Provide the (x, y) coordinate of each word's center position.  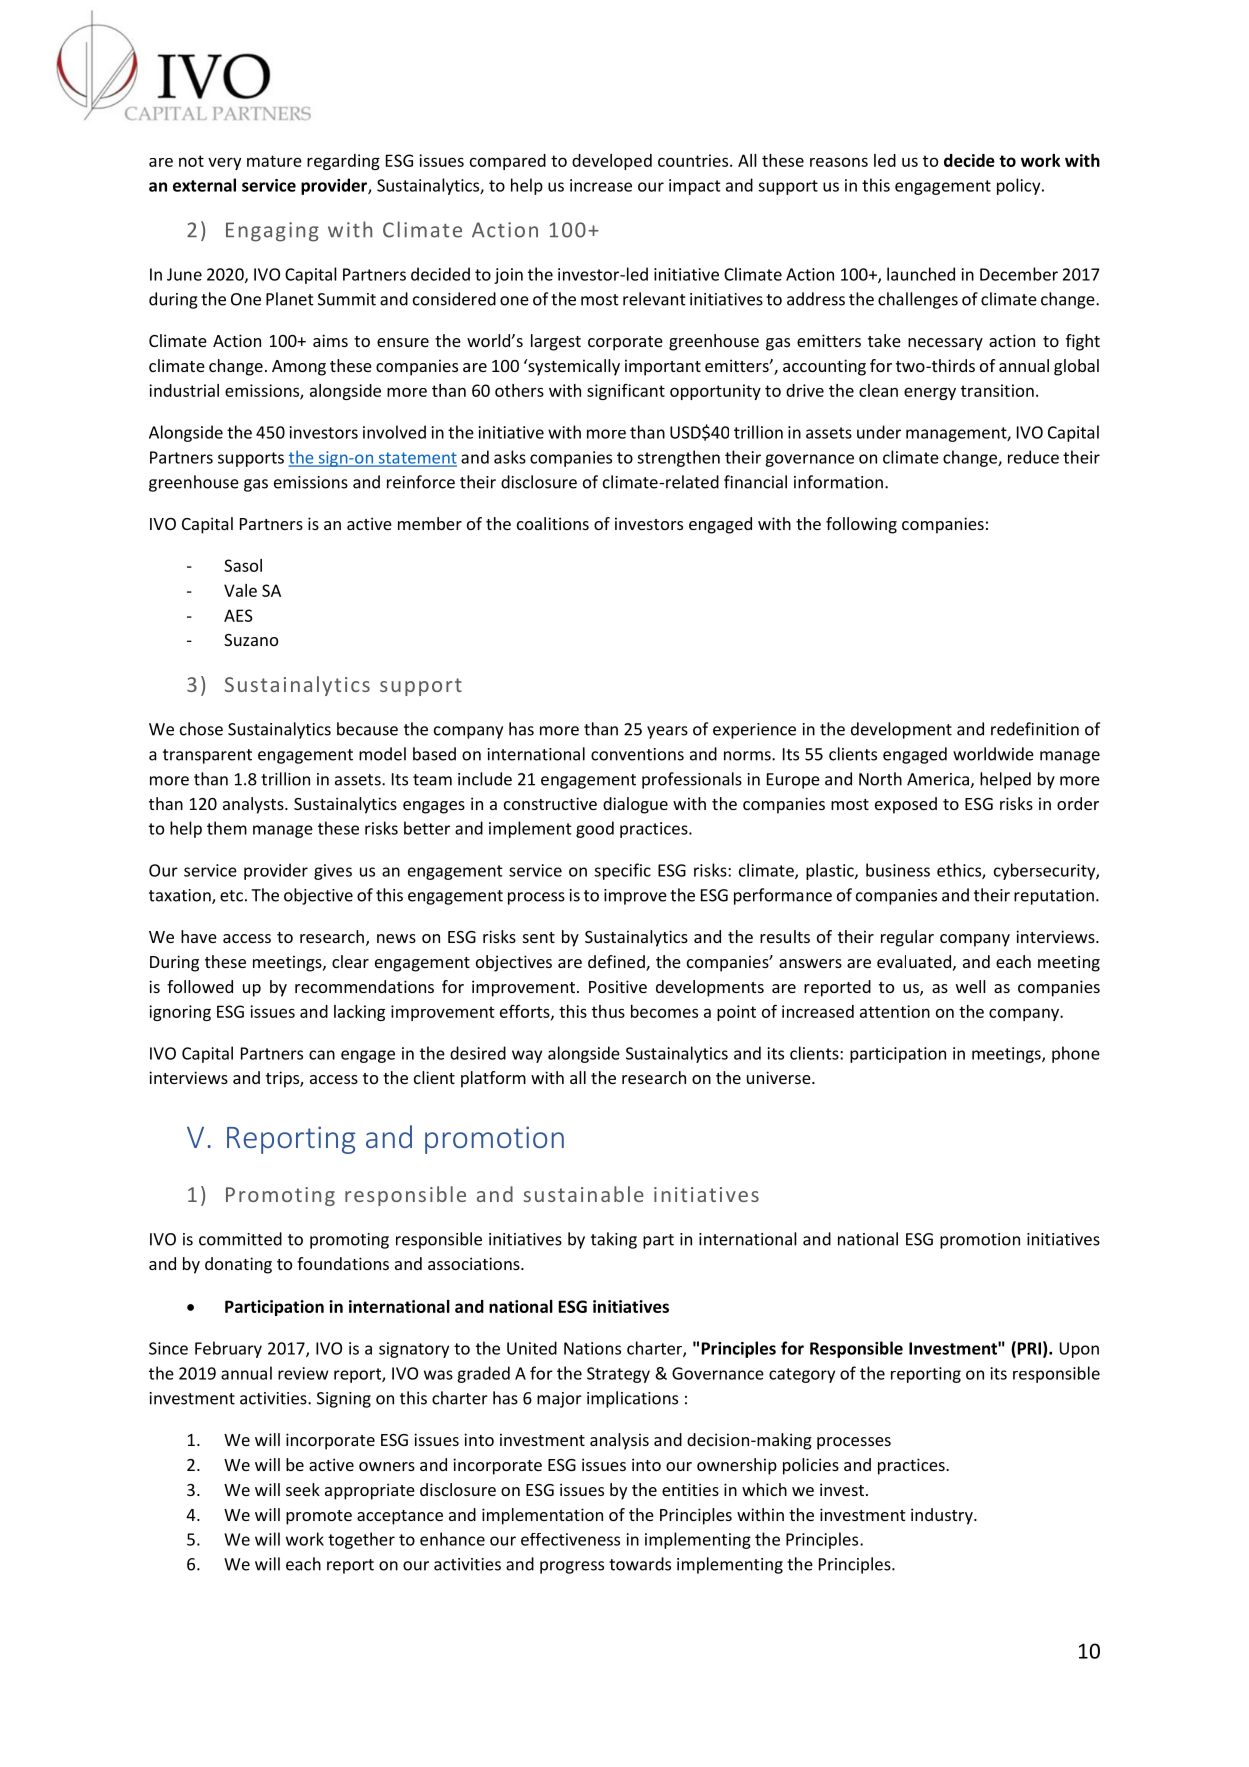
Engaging (272, 232)
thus (608, 1011)
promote (319, 1517)
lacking (359, 1013)
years (667, 732)
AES (238, 615)
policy (1020, 186)
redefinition (1035, 729)
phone (1076, 1054)
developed (612, 162)
